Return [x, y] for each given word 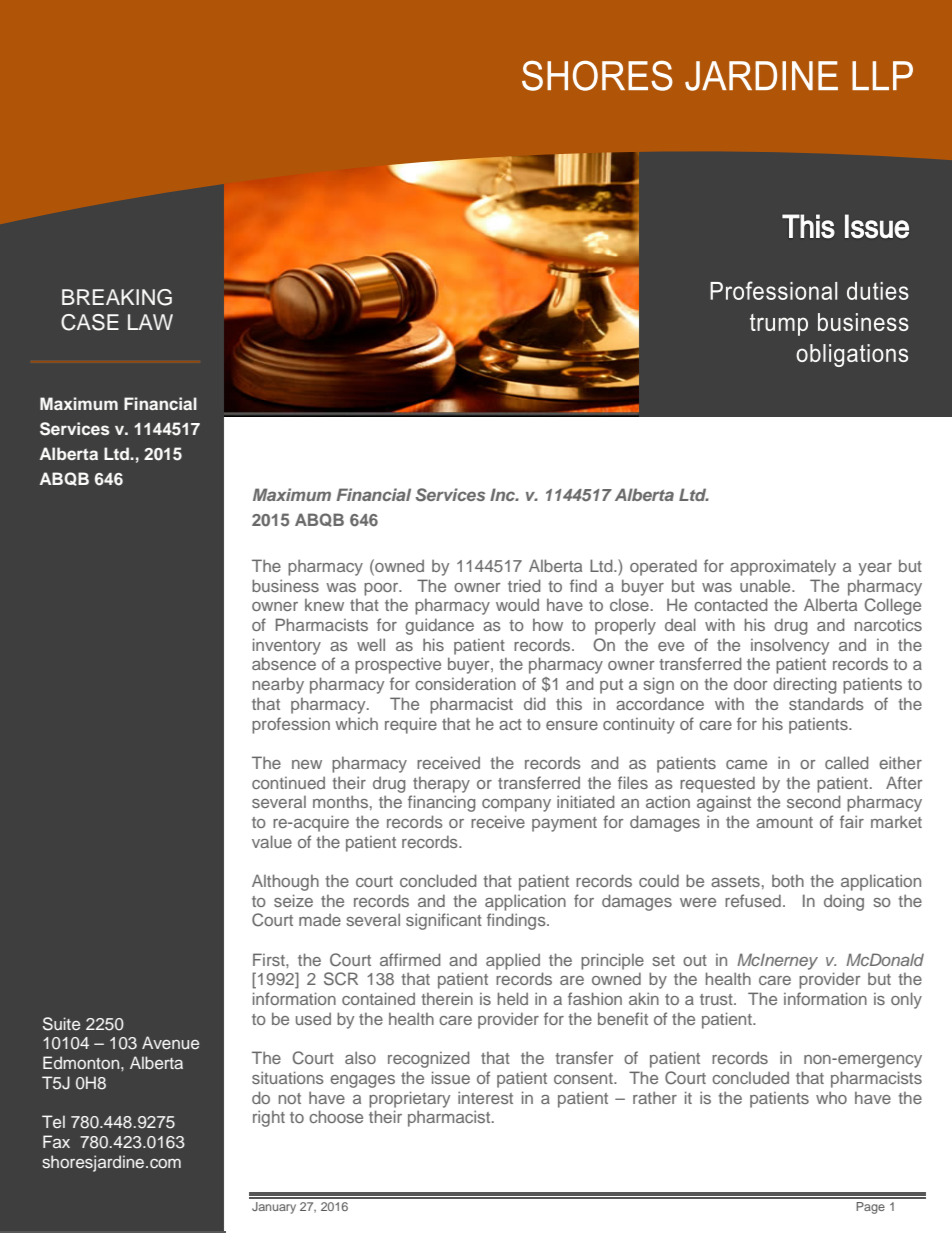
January [274, 1208]
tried [524, 585]
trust [717, 999]
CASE [90, 322]
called [846, 762]
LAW [150, 322]
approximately [783, 567]
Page [870, 1208]
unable [766, 585]
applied [513, 961]
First [270, 959]
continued [288, 783]
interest [485, 1097]
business [285, 585]
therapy [441, 785]
